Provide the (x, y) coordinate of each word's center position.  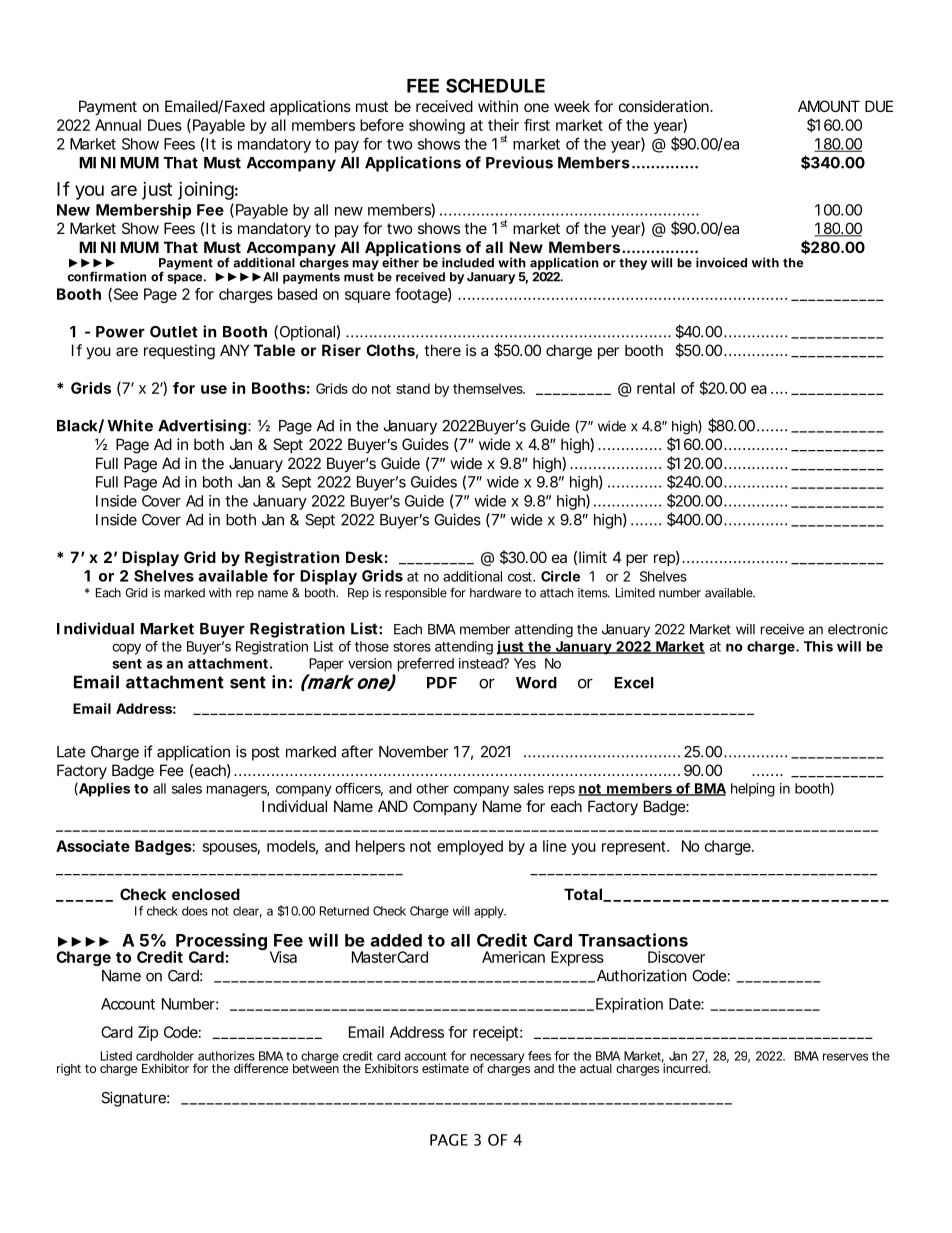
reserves (845, 1057)
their (503, 125)
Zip (148, 1033)
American (513, 957)
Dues (165, 125)
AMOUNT (829, 106)
